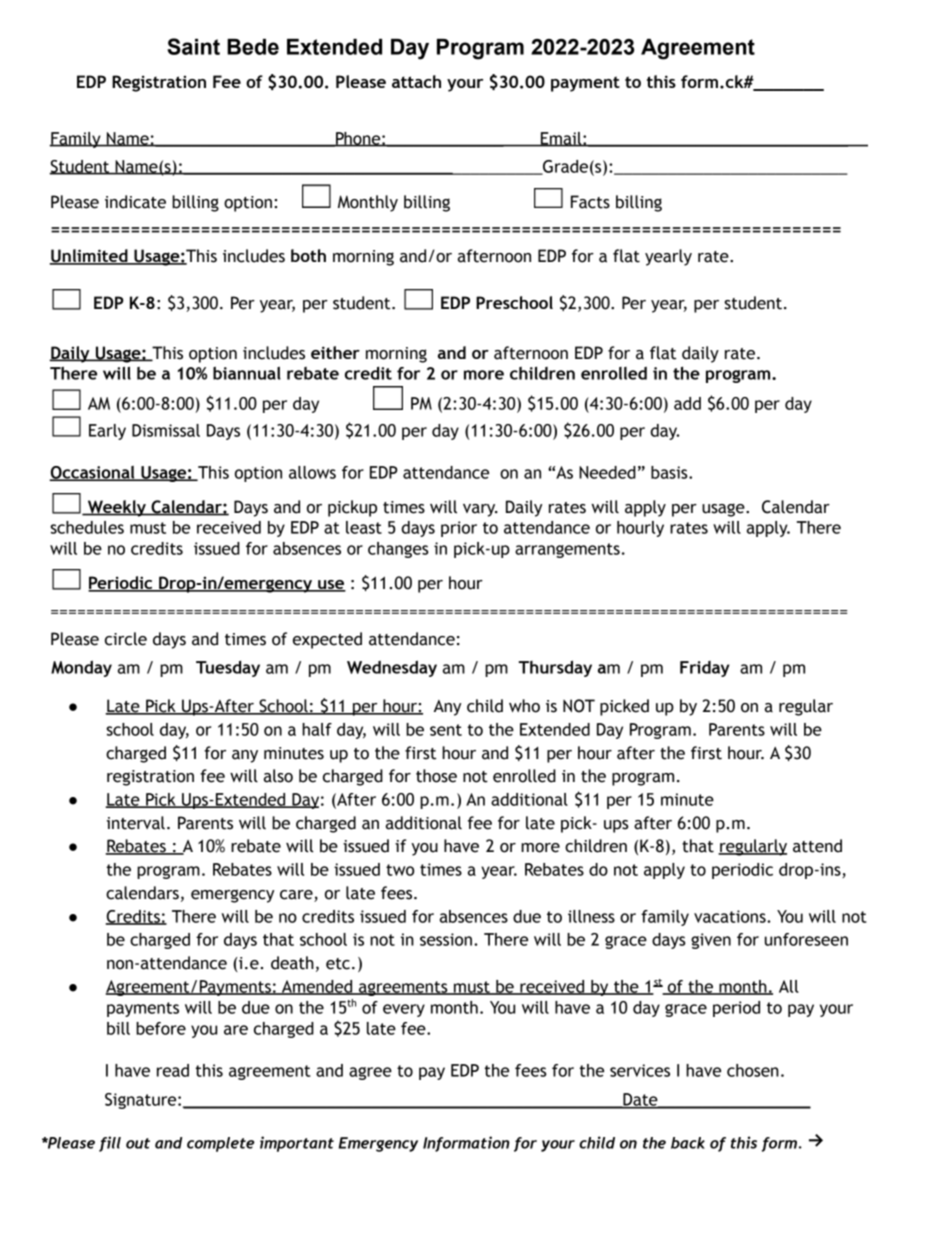 This page has width=952, height=1233. What do you see at coordinates (590, 202) in the page?
I see `Facts` at bounding box center [590, 202].
